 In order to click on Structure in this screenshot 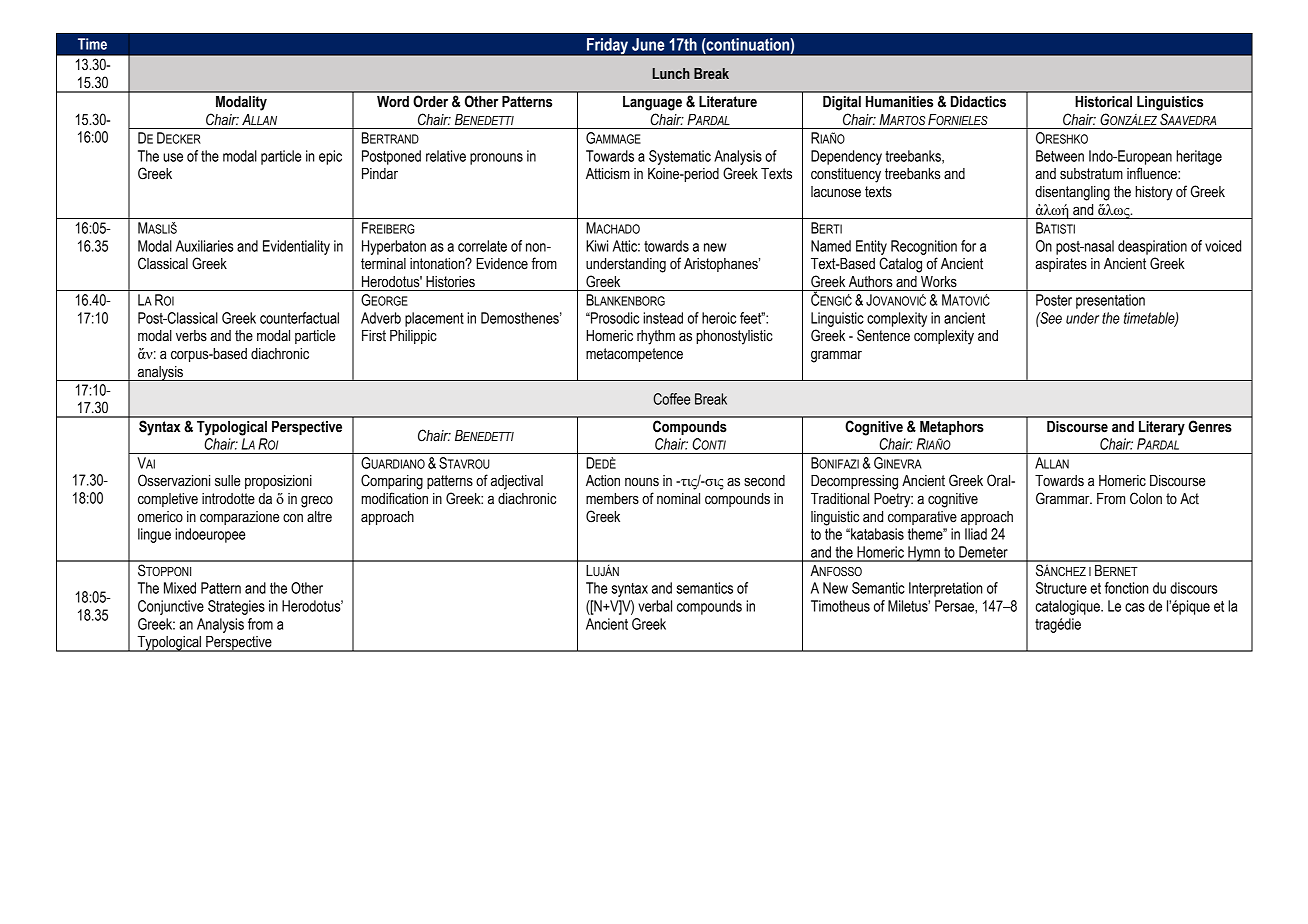, I will do `click(1061, 588)`.
